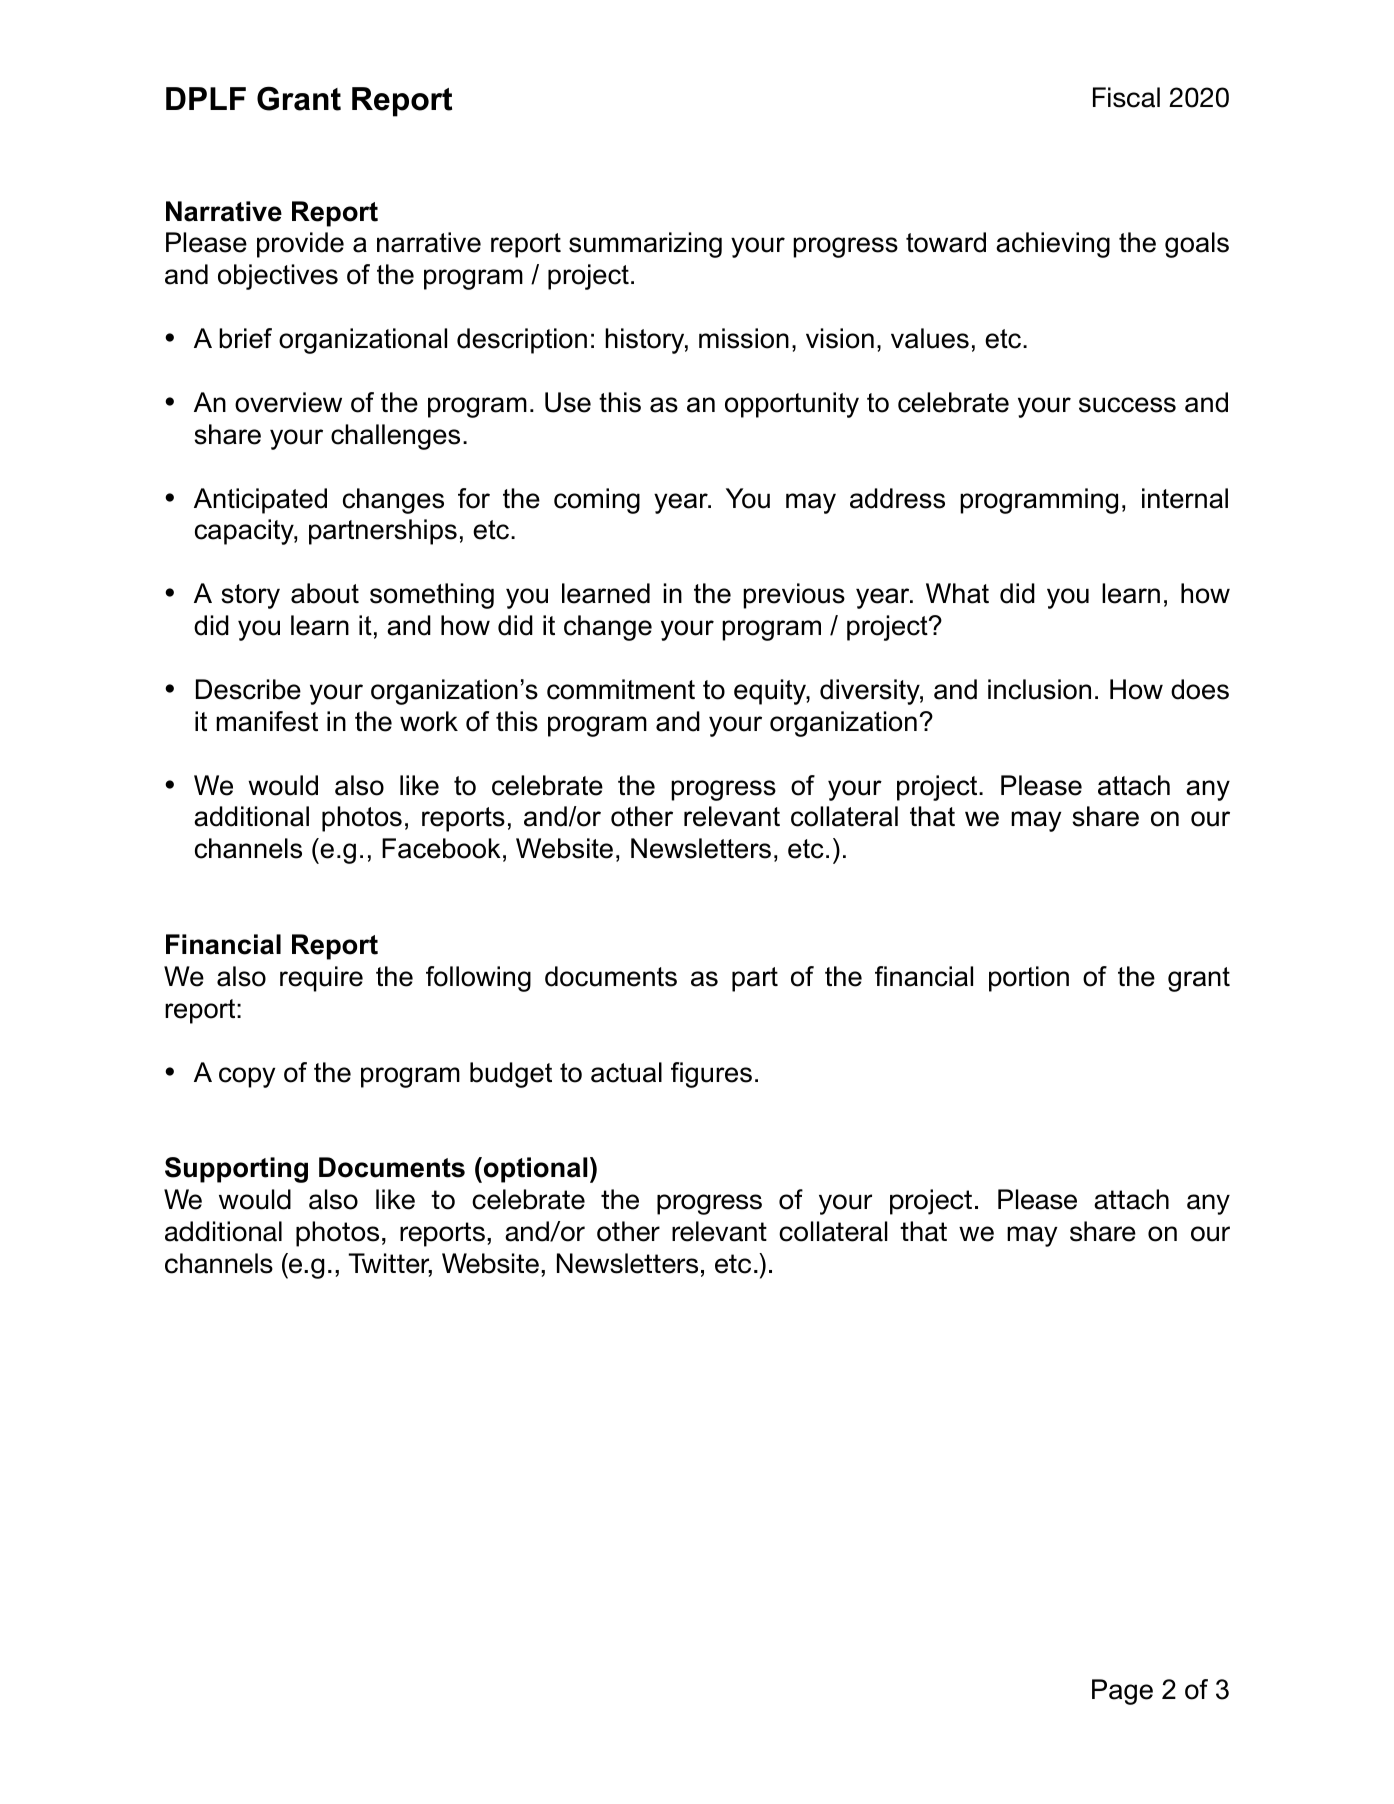 The image size is (1394, 1804). I want to click on Fiscal, so click(1126, 97).
